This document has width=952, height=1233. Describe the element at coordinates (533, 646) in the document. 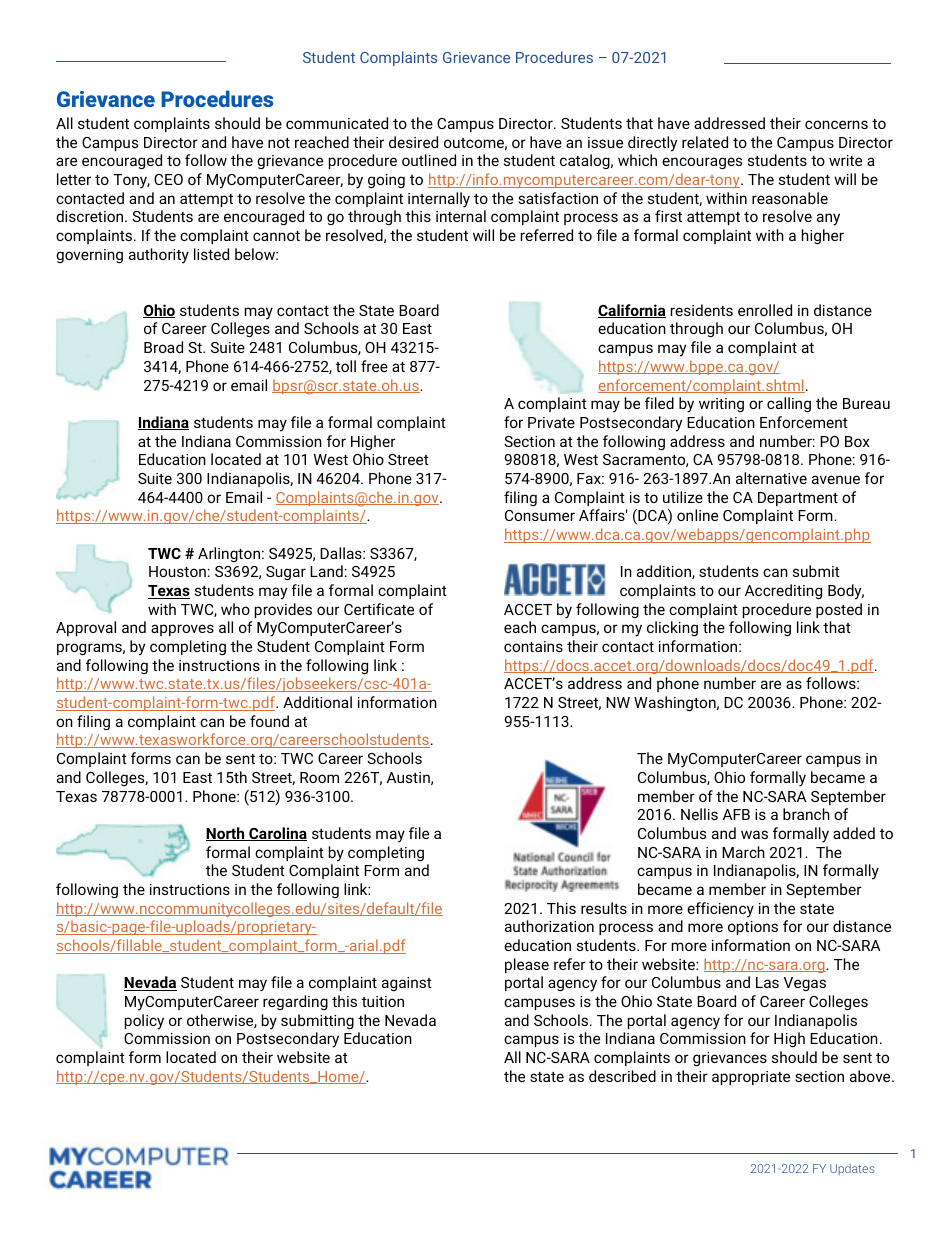

I see `contains` at that location.
